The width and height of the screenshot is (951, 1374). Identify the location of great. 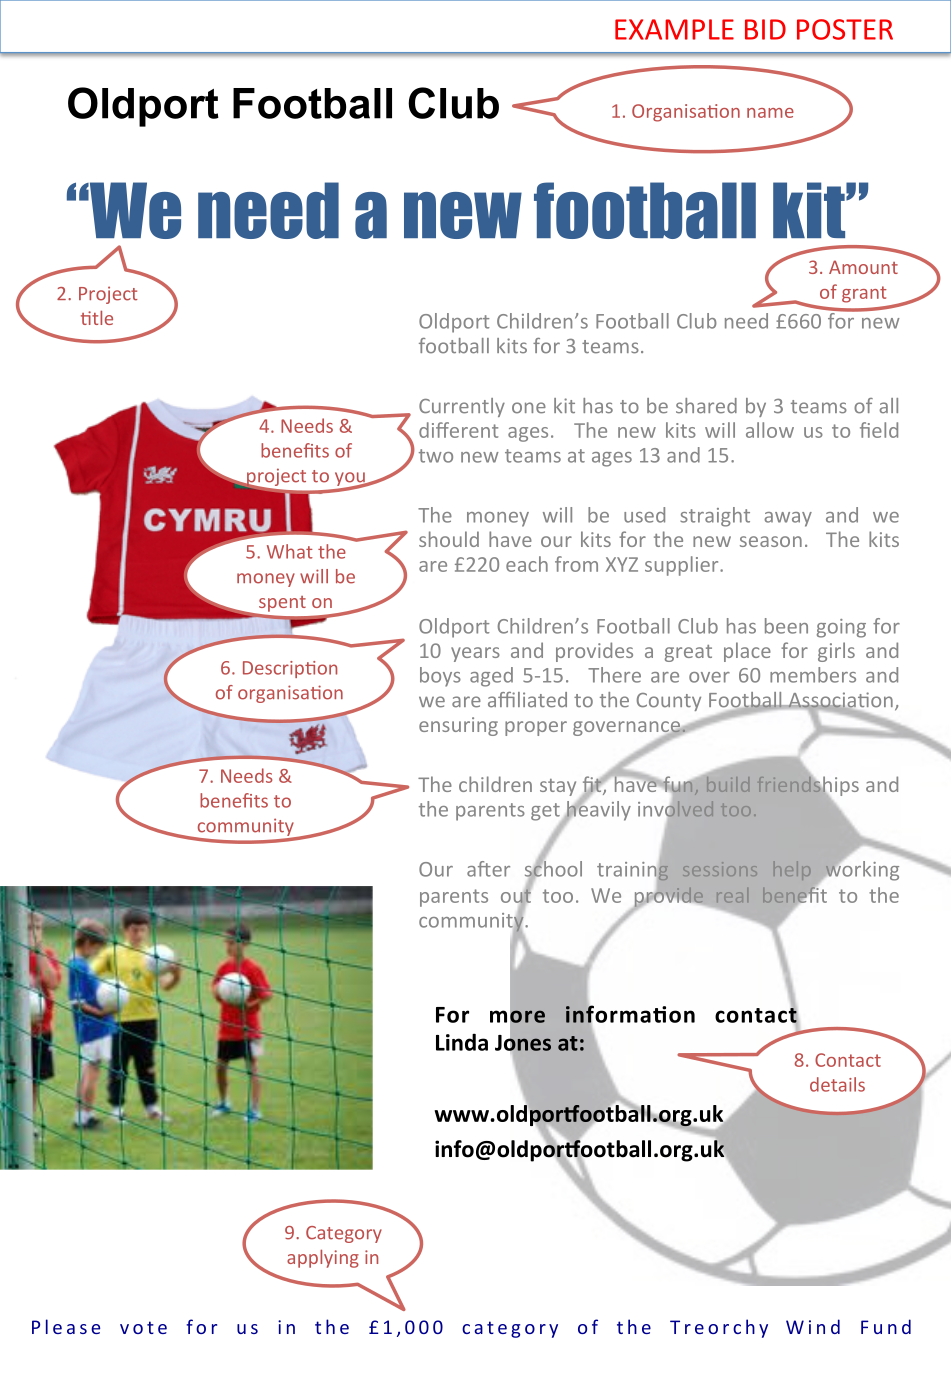
(688, 653).
